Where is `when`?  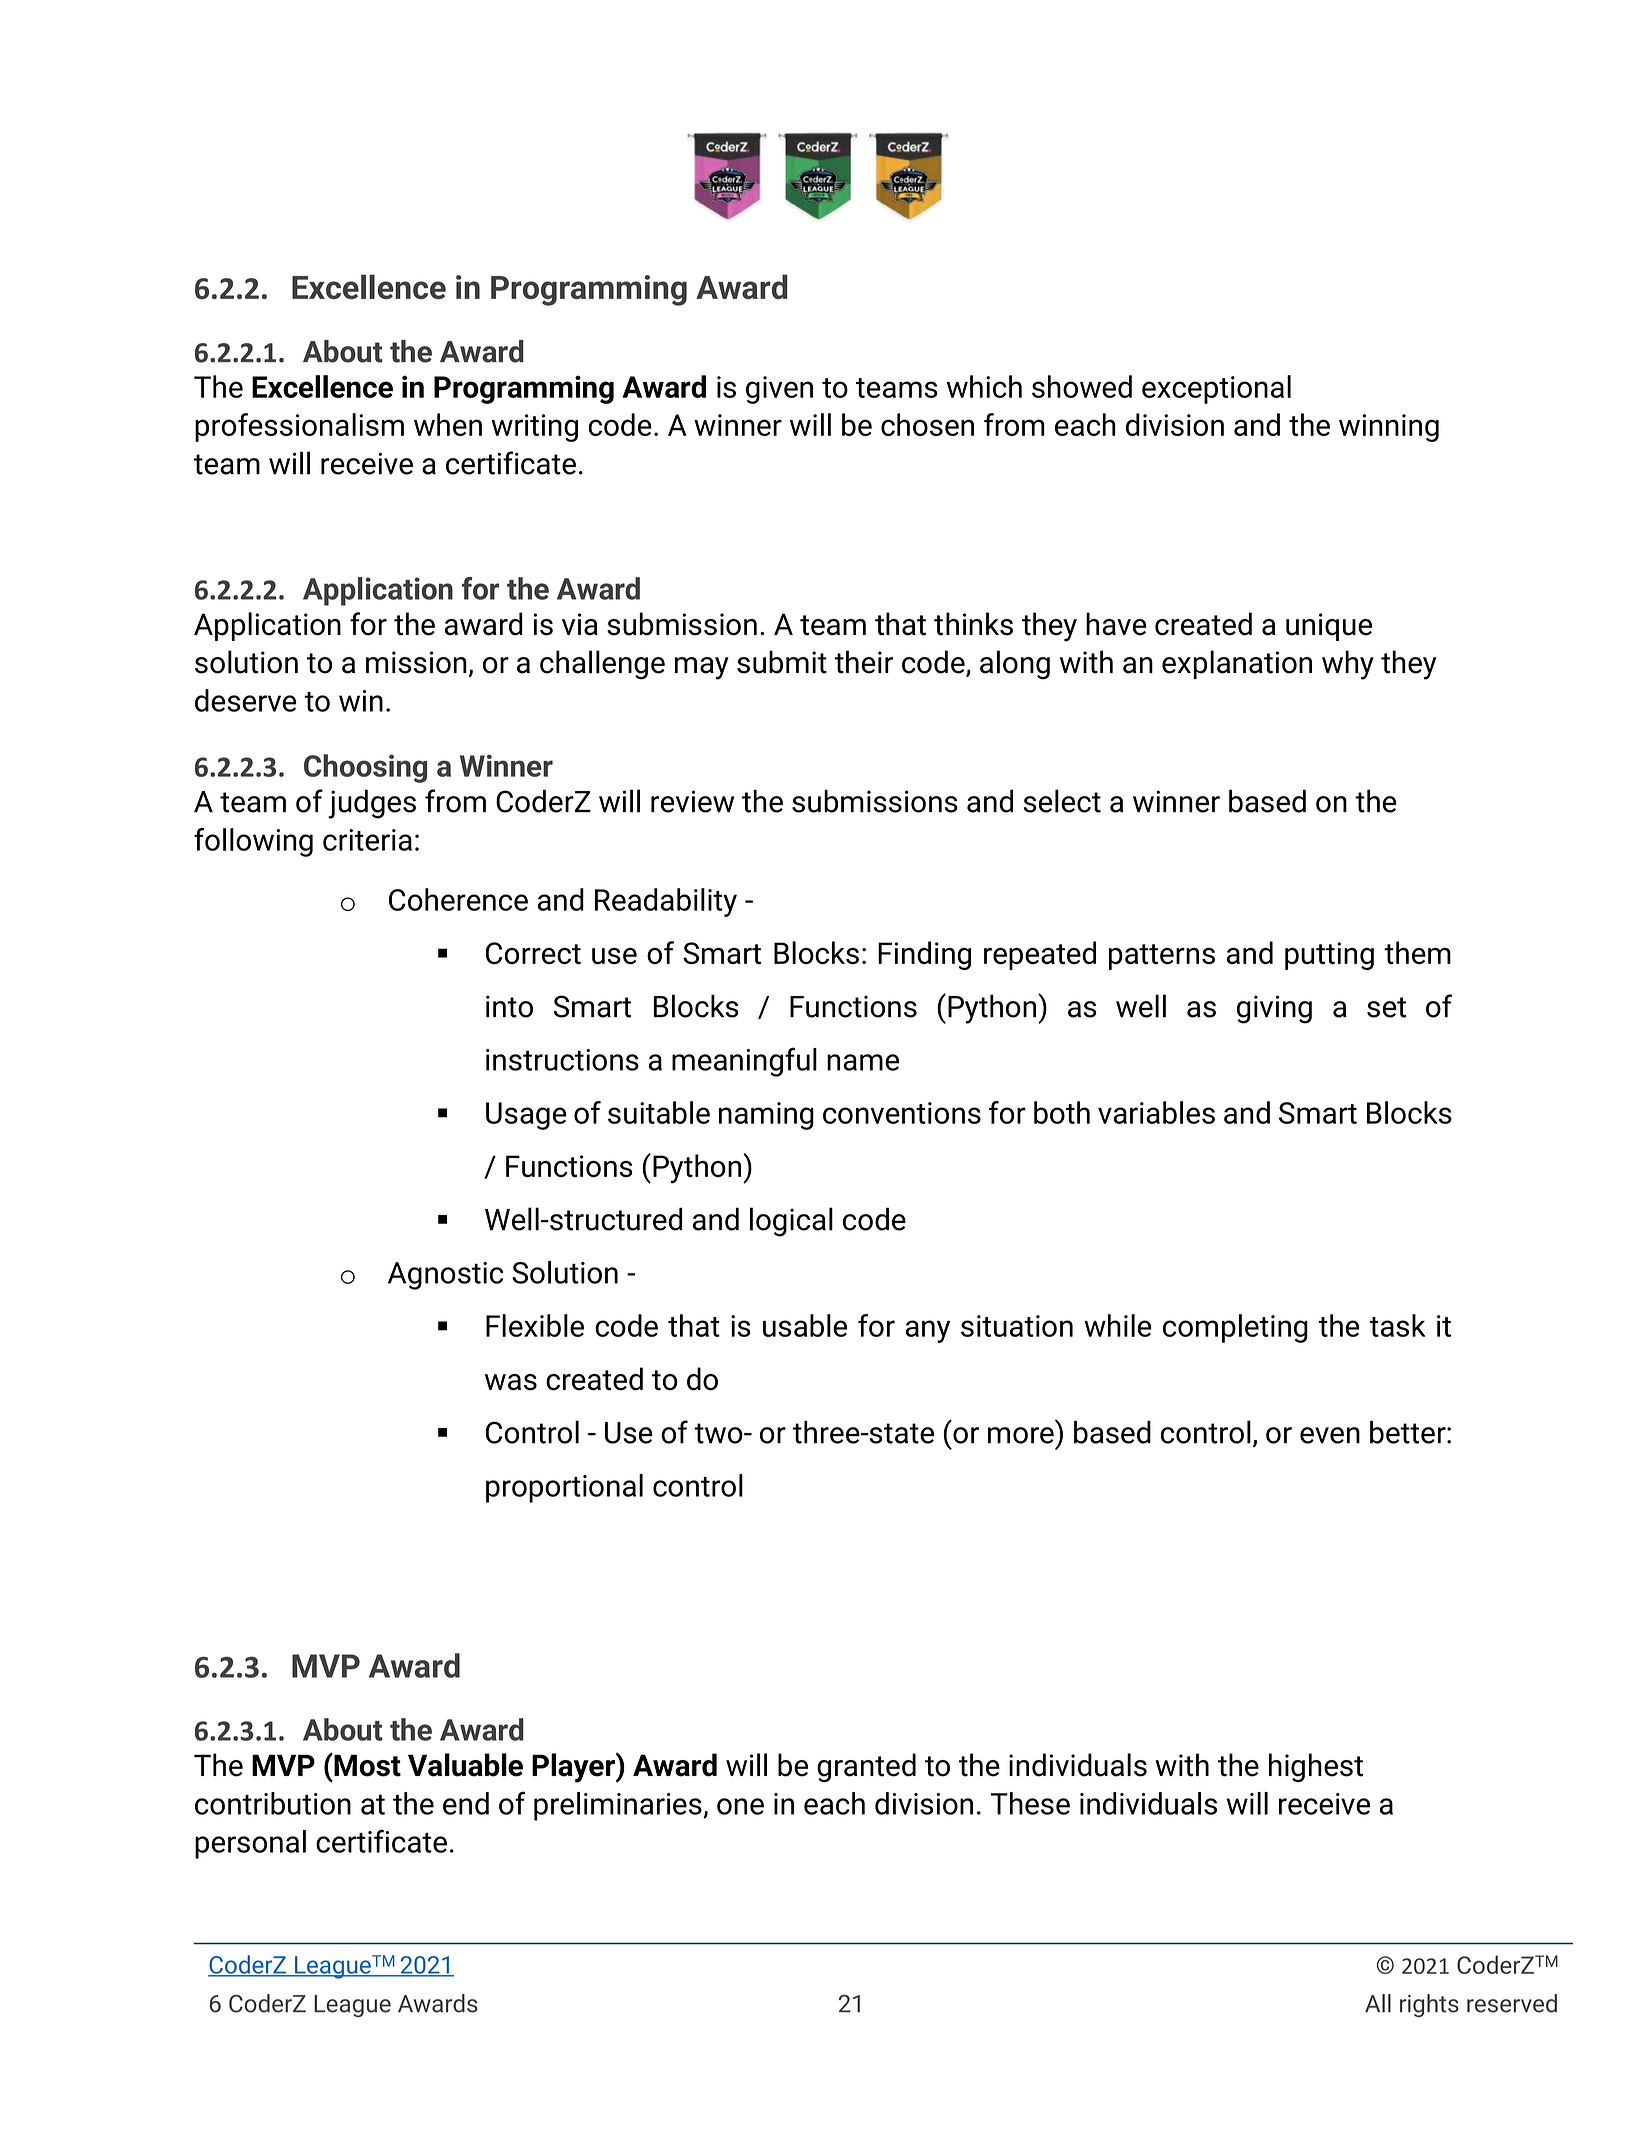
when is located at coordinates (448, 424).
